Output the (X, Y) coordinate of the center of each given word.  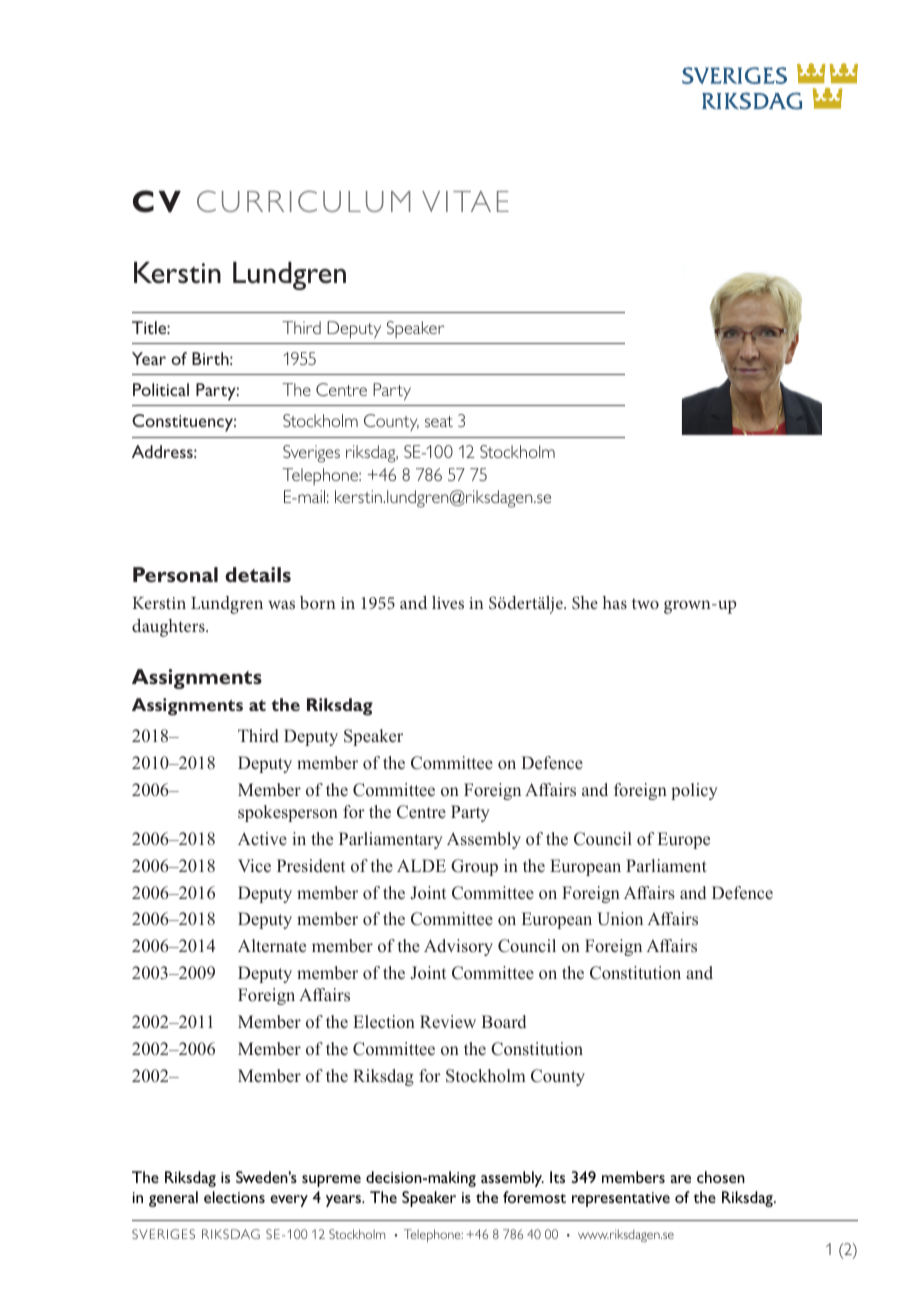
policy (694, 791)
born (318, 602)
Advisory (458, 947)
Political (161, 389)
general (173, 1199)
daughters (169, 628)
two (645, 603)
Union (620, 919)
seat (439, 421)
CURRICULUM (303, 201)
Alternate (272, 946)
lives (448, 602)
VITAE (465, 201)
